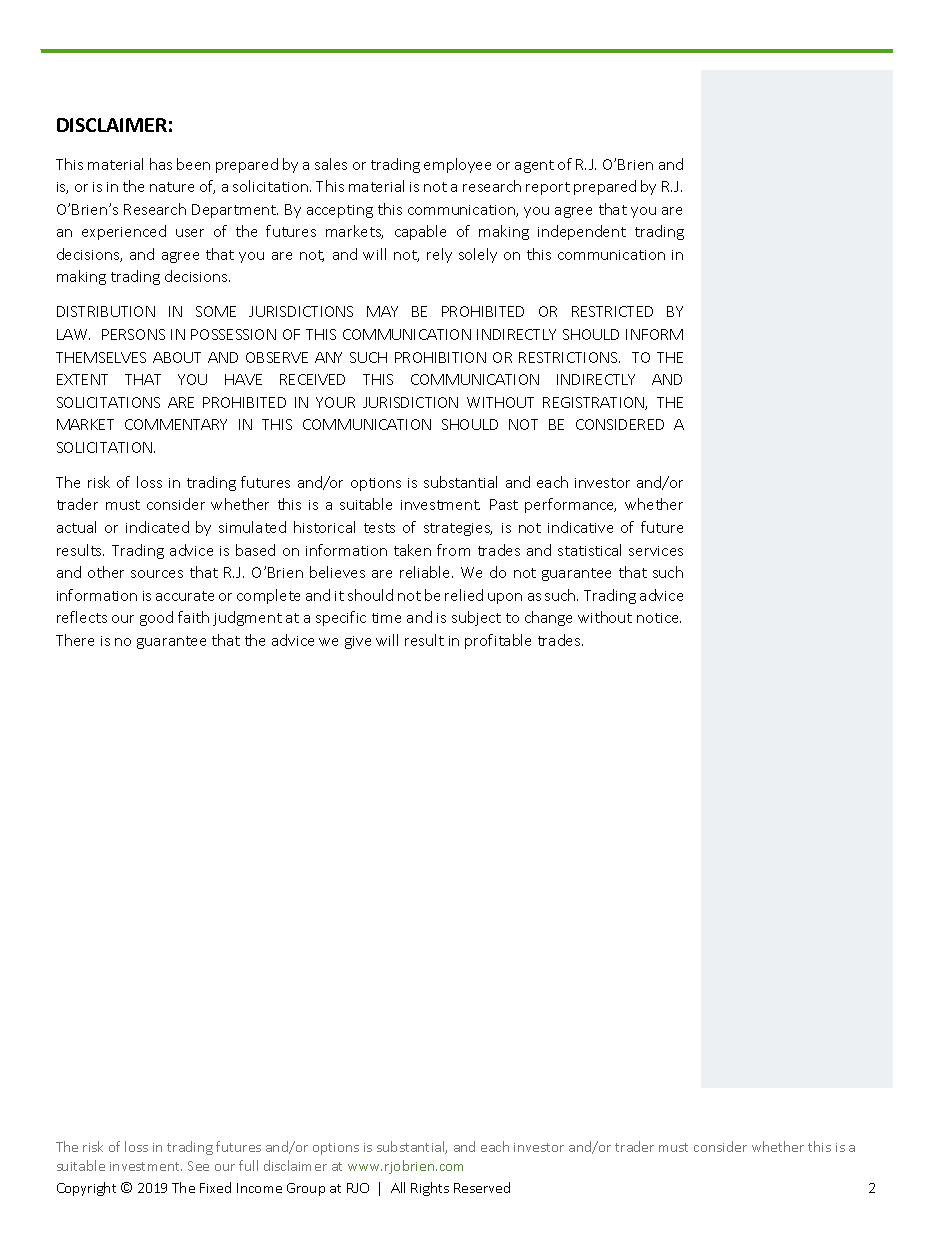 The width and height of the page is (952, 1233). What do you see at coordinates (548, 188) in the page?
I see `report` at bounding box center [548, 188].
